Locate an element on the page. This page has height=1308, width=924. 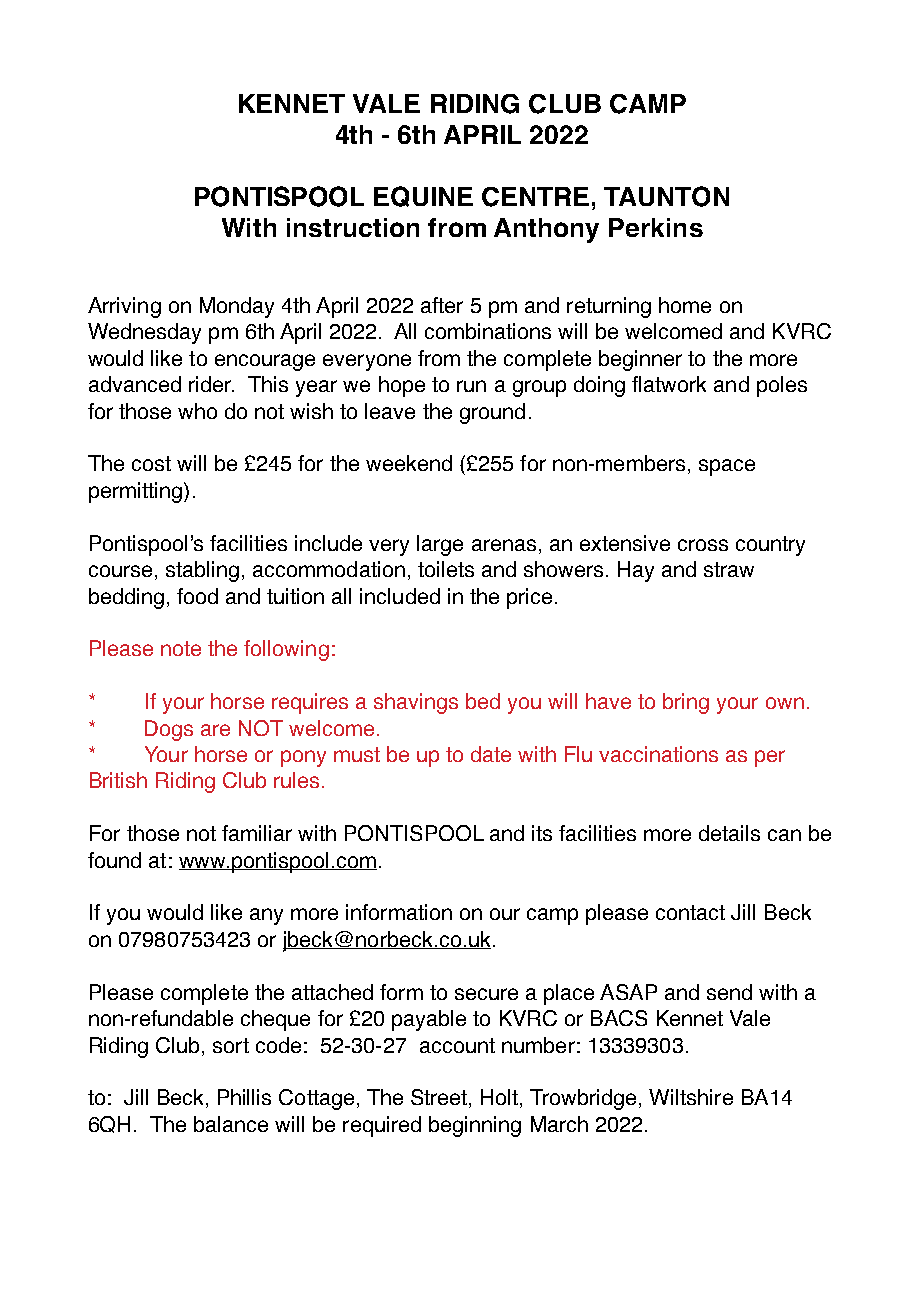
EQUINE is located at coordinates (423, 196).
